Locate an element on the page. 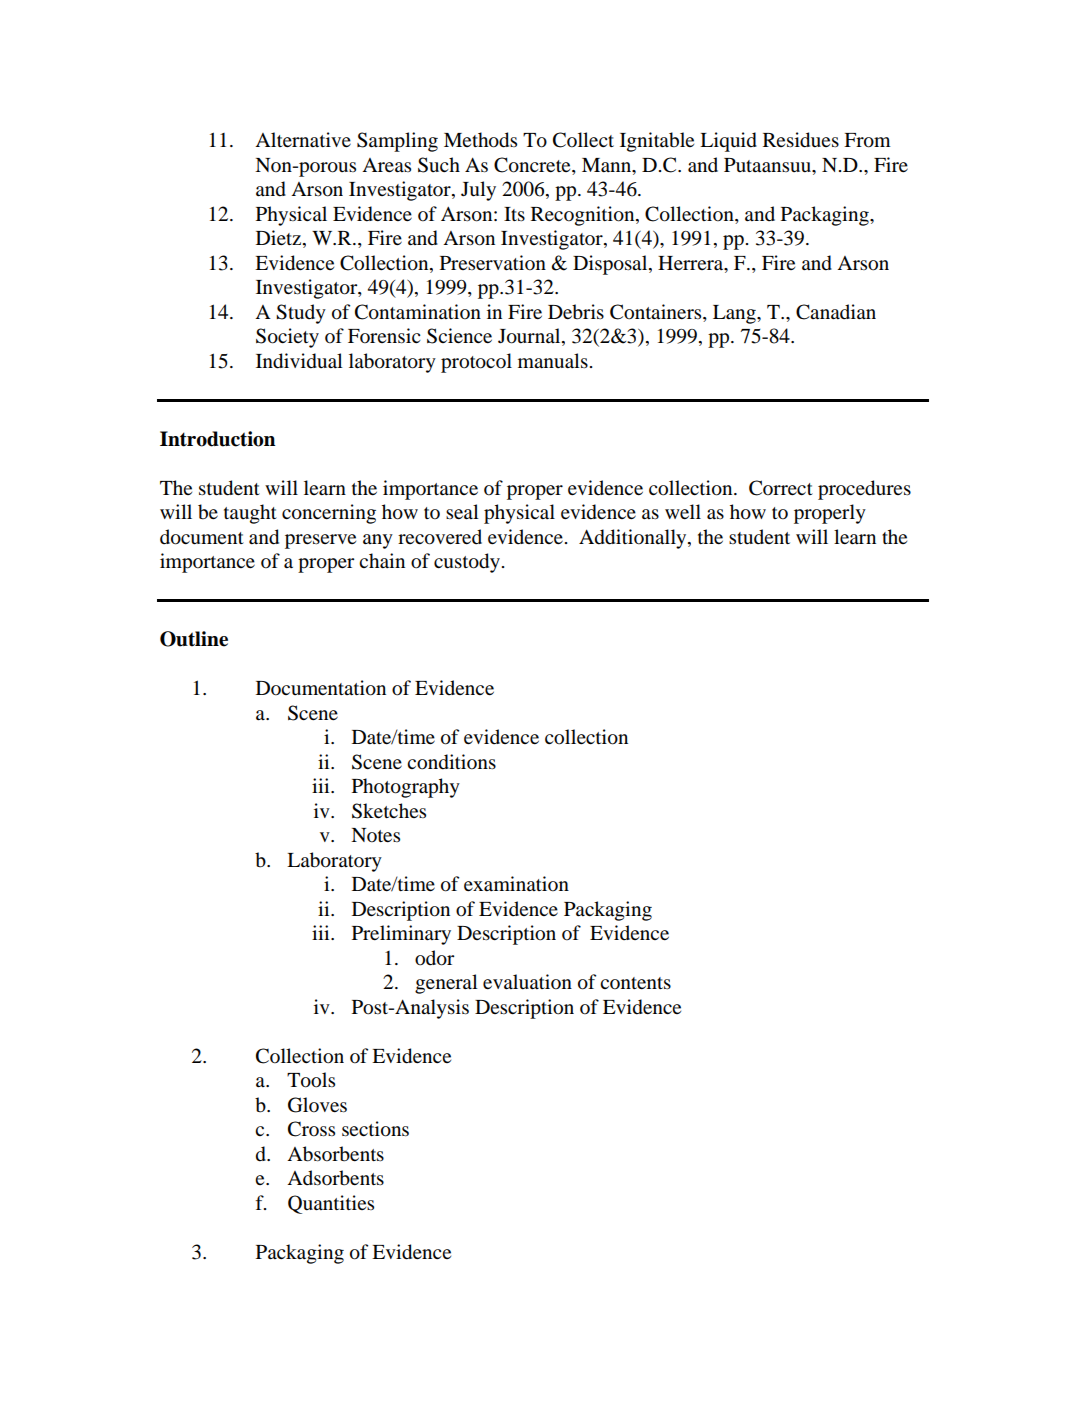 Image resolution: width=1086 pixels, height=1406 pixels. Concrete is located at coordinates (533, 166).
